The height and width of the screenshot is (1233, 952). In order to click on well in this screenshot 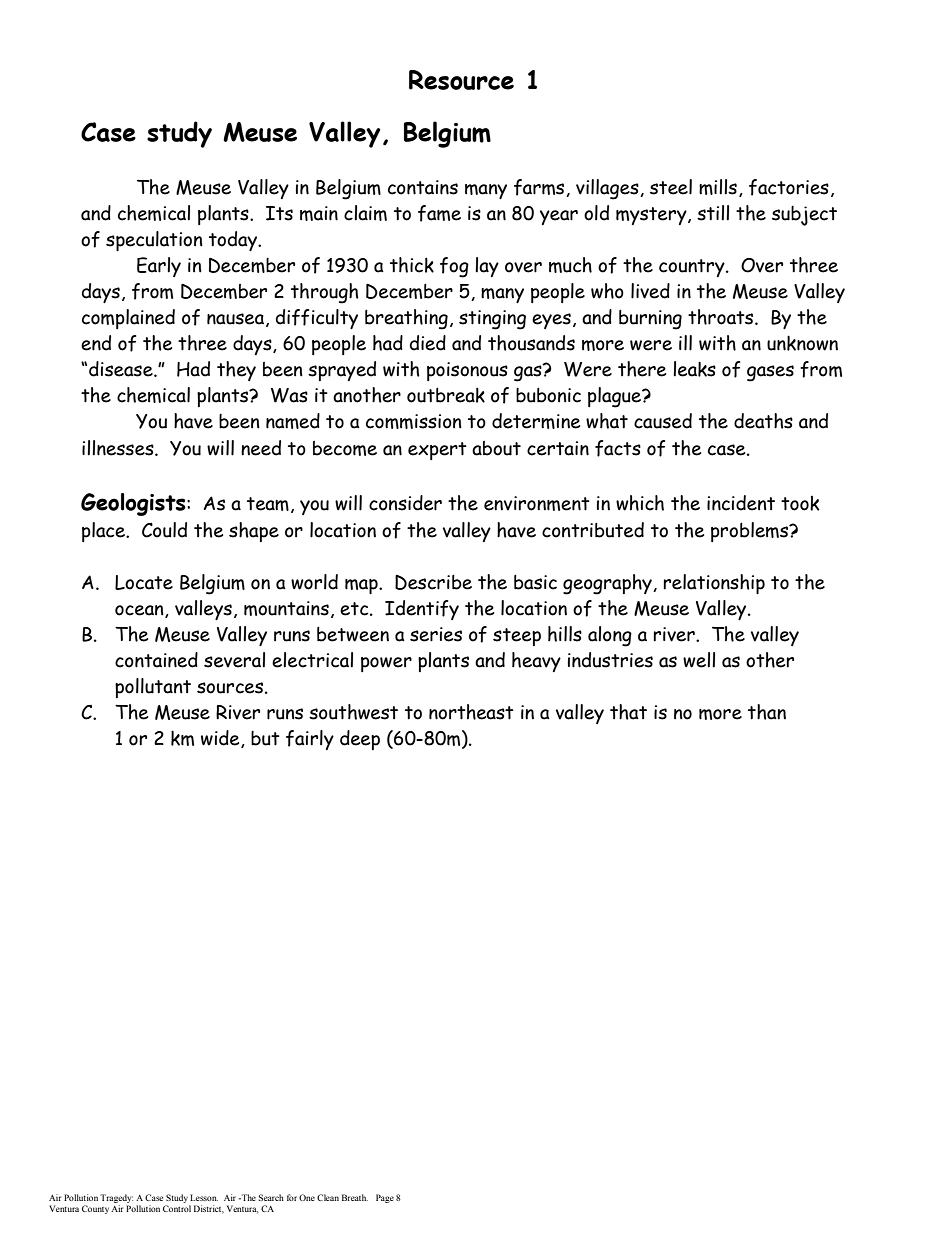, I will do `click(699, 660)`.
